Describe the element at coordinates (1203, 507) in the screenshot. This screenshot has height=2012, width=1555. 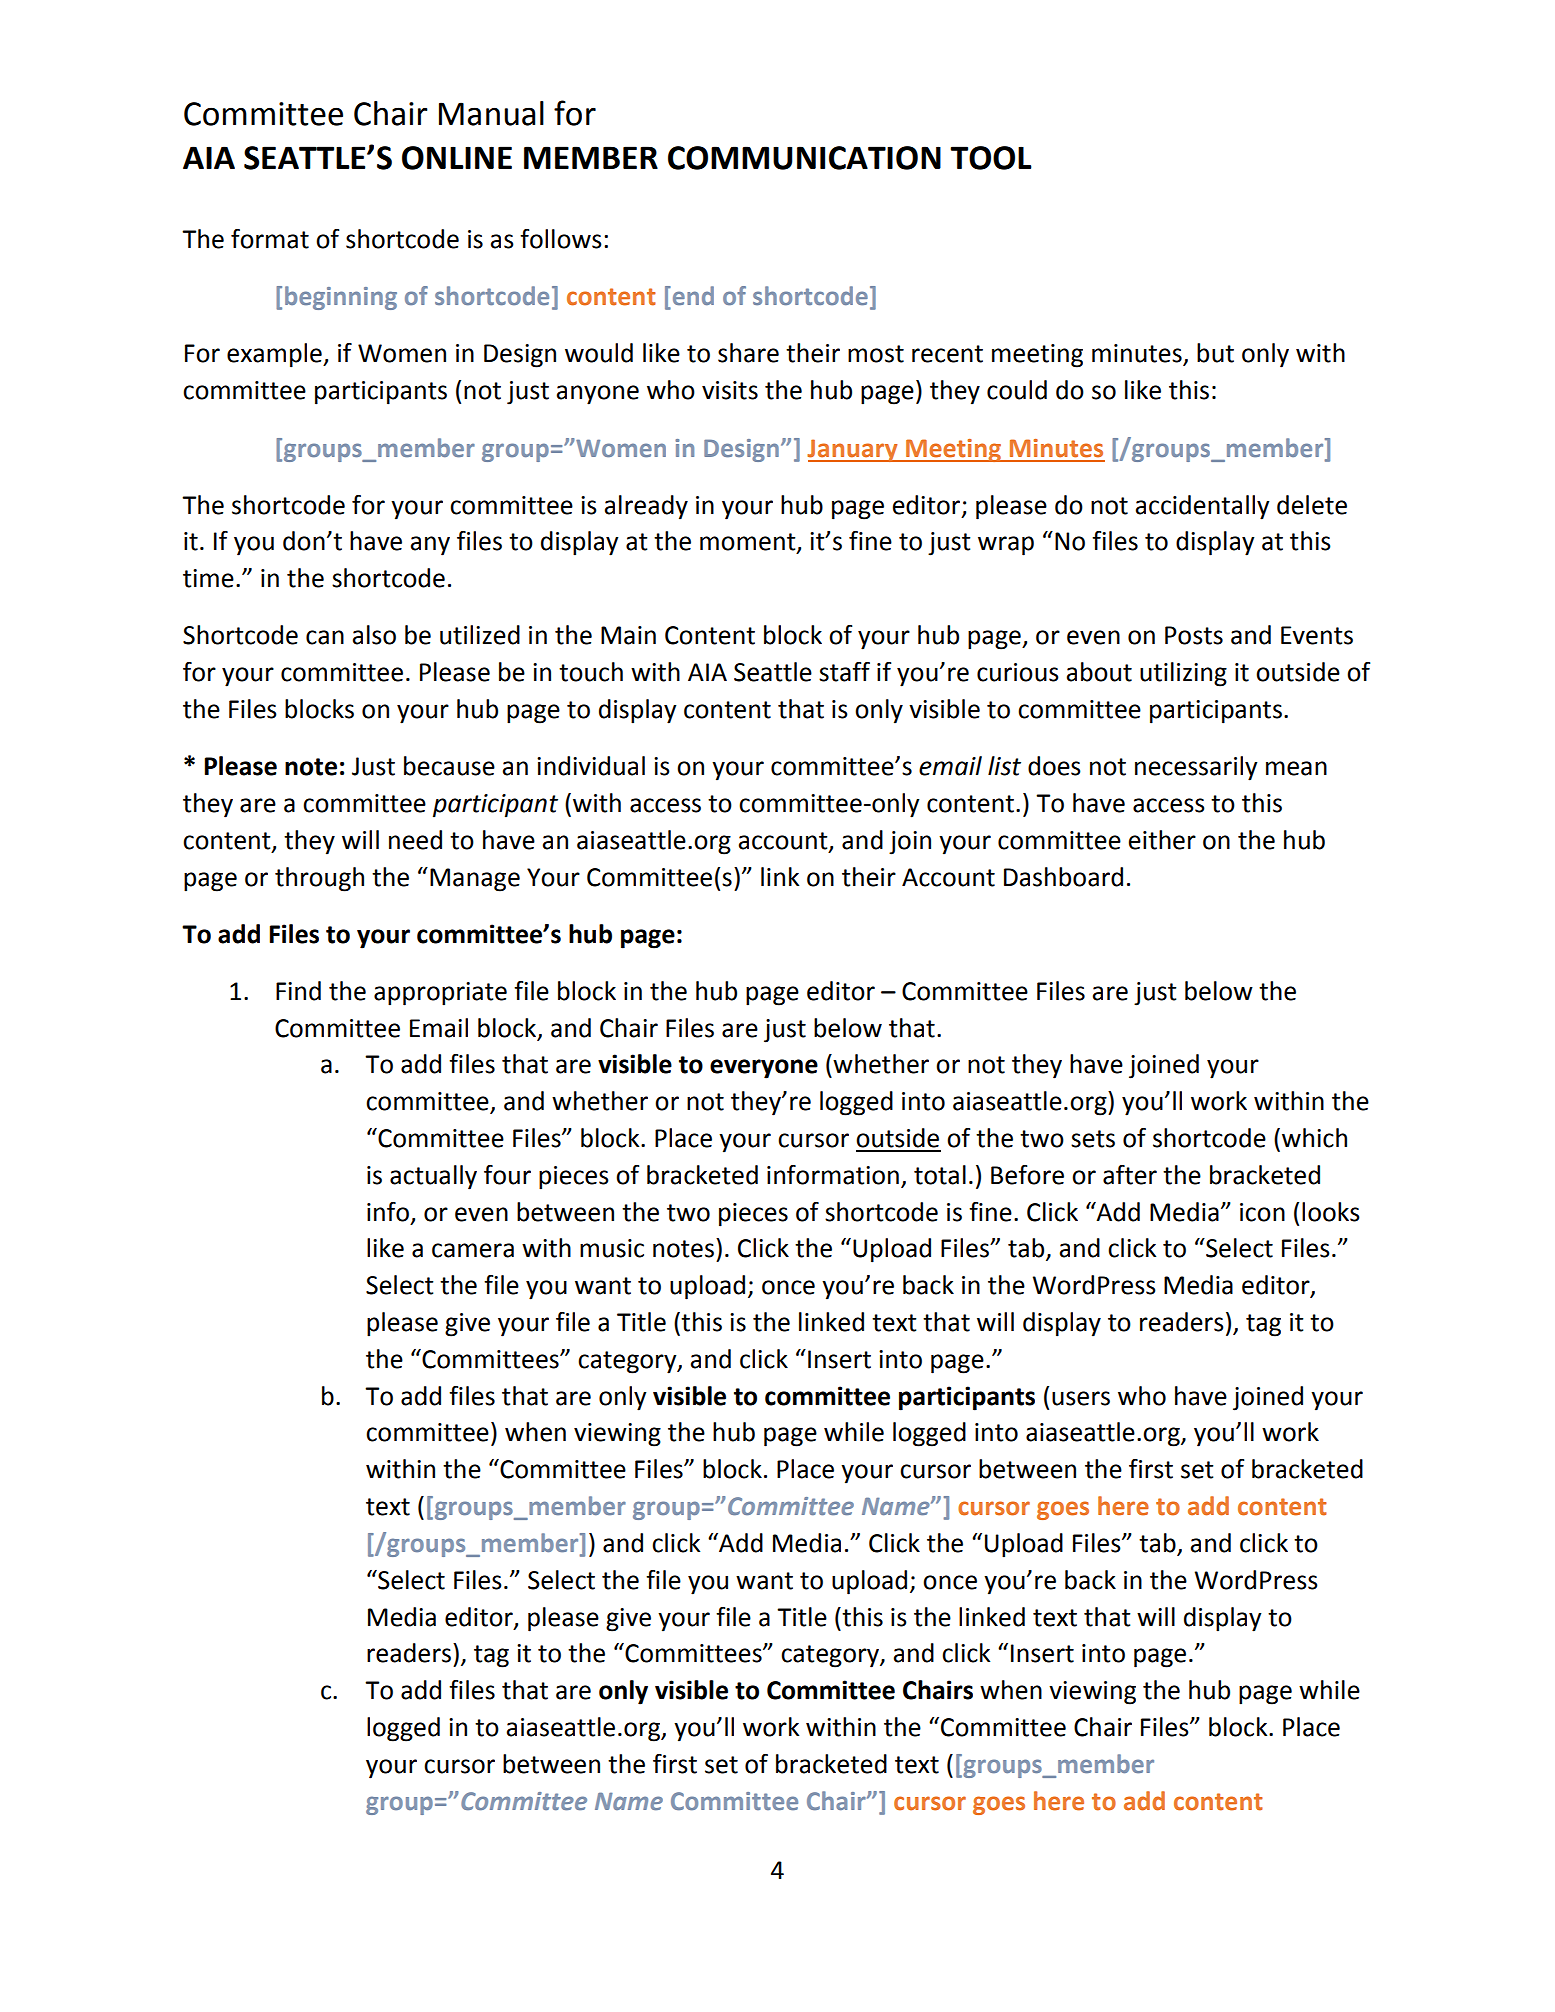
I see `accidentally` at that location.
